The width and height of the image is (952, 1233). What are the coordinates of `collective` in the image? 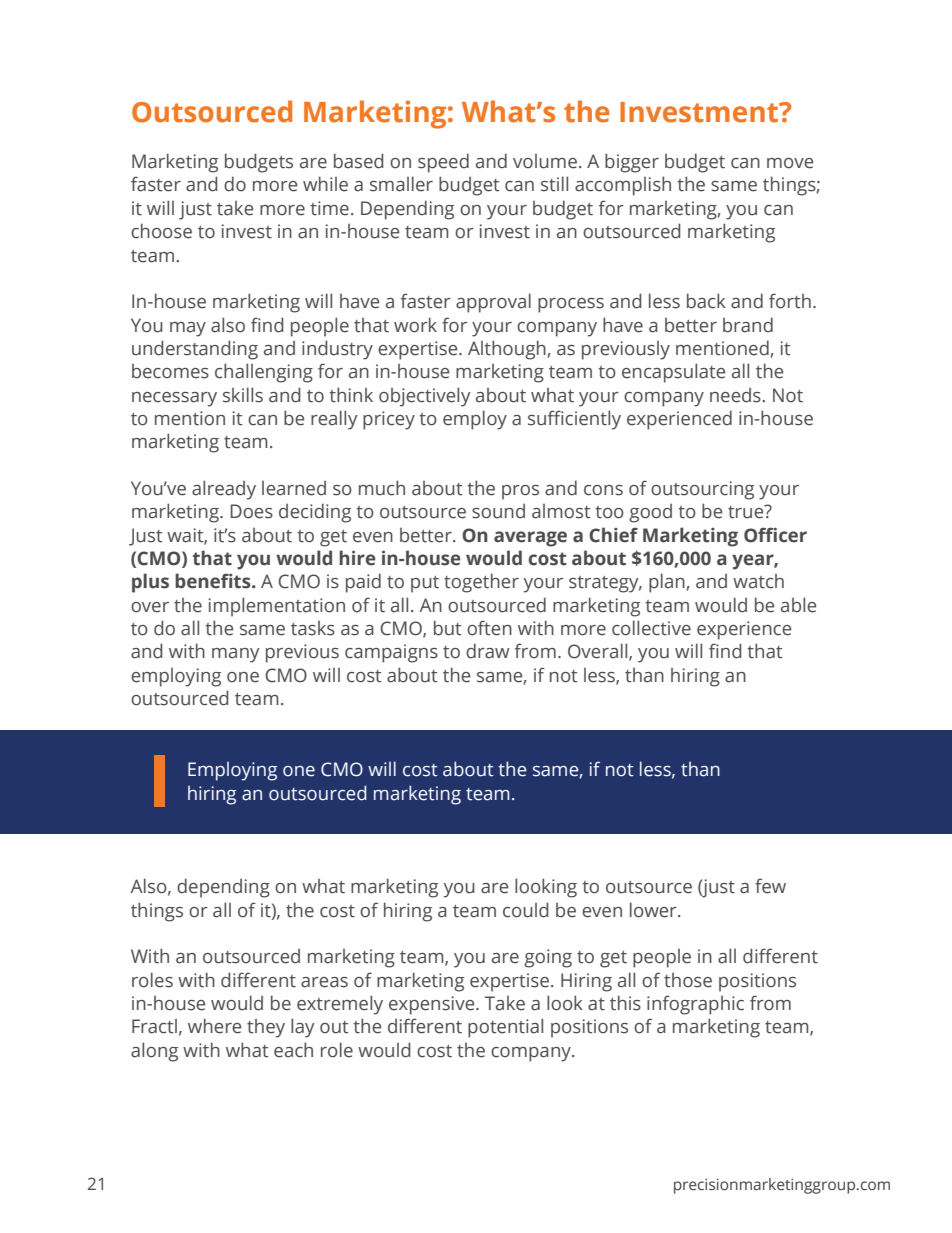 It's located at (651, 628).
